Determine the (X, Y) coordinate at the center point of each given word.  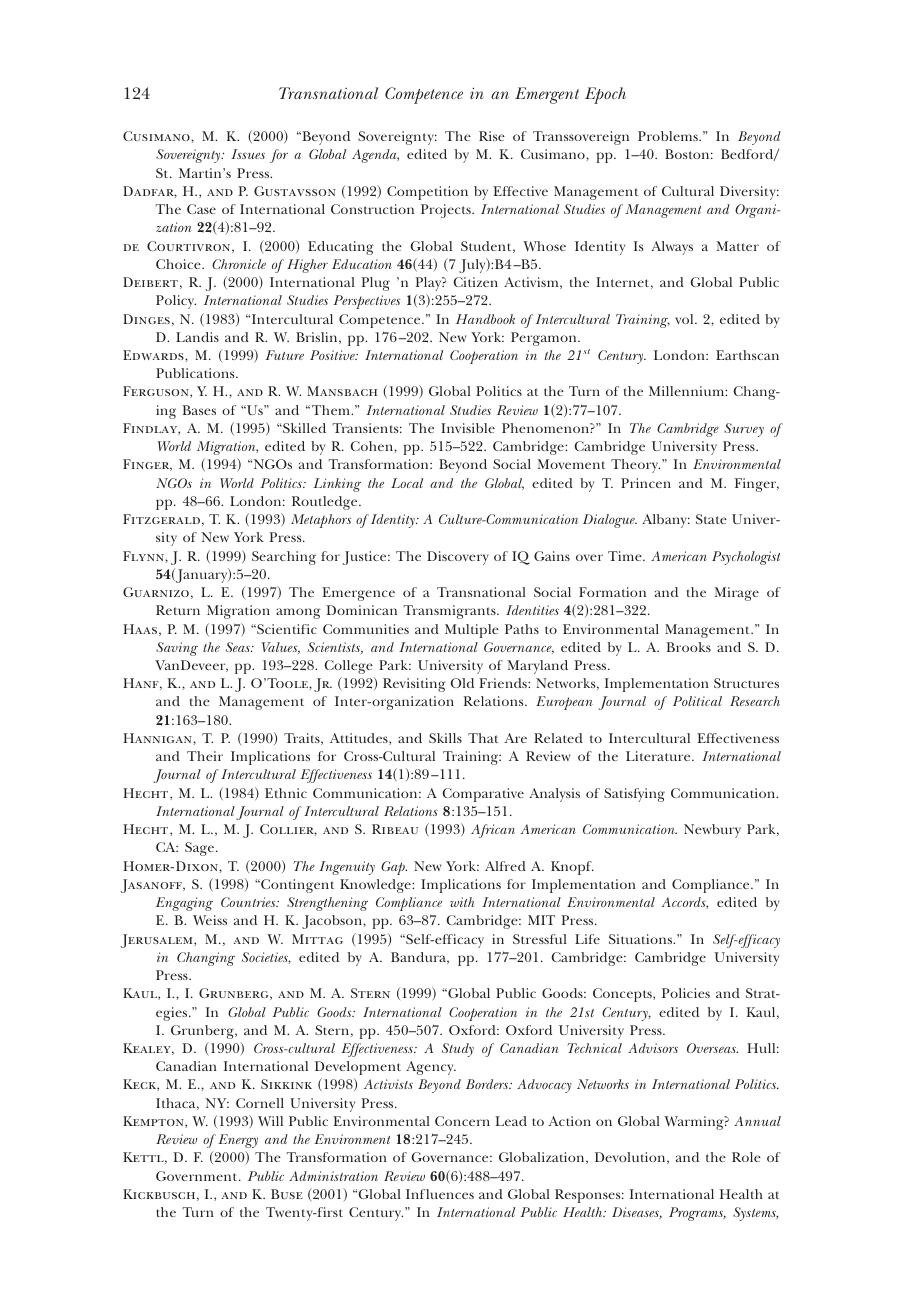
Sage (201, 849)
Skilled (303, 428)
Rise (492, 136)
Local (407, 483)
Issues (248, 154)
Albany (666, 521)
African (493, 831)
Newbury (712, 831)
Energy (238, 1141)
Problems (669, 136)
